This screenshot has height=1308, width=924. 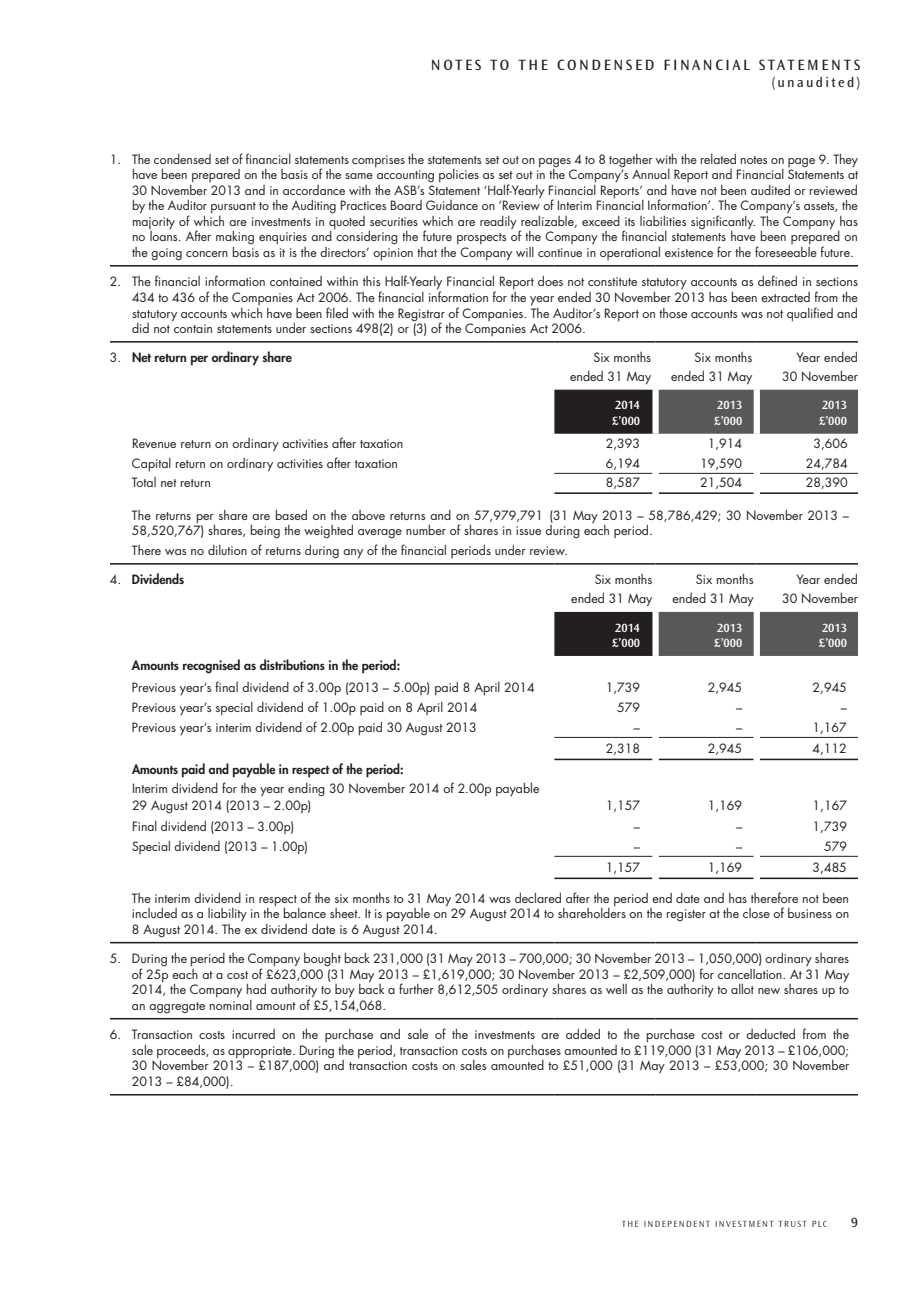 I want to click on pursuant, so click(x=233, y=208).
